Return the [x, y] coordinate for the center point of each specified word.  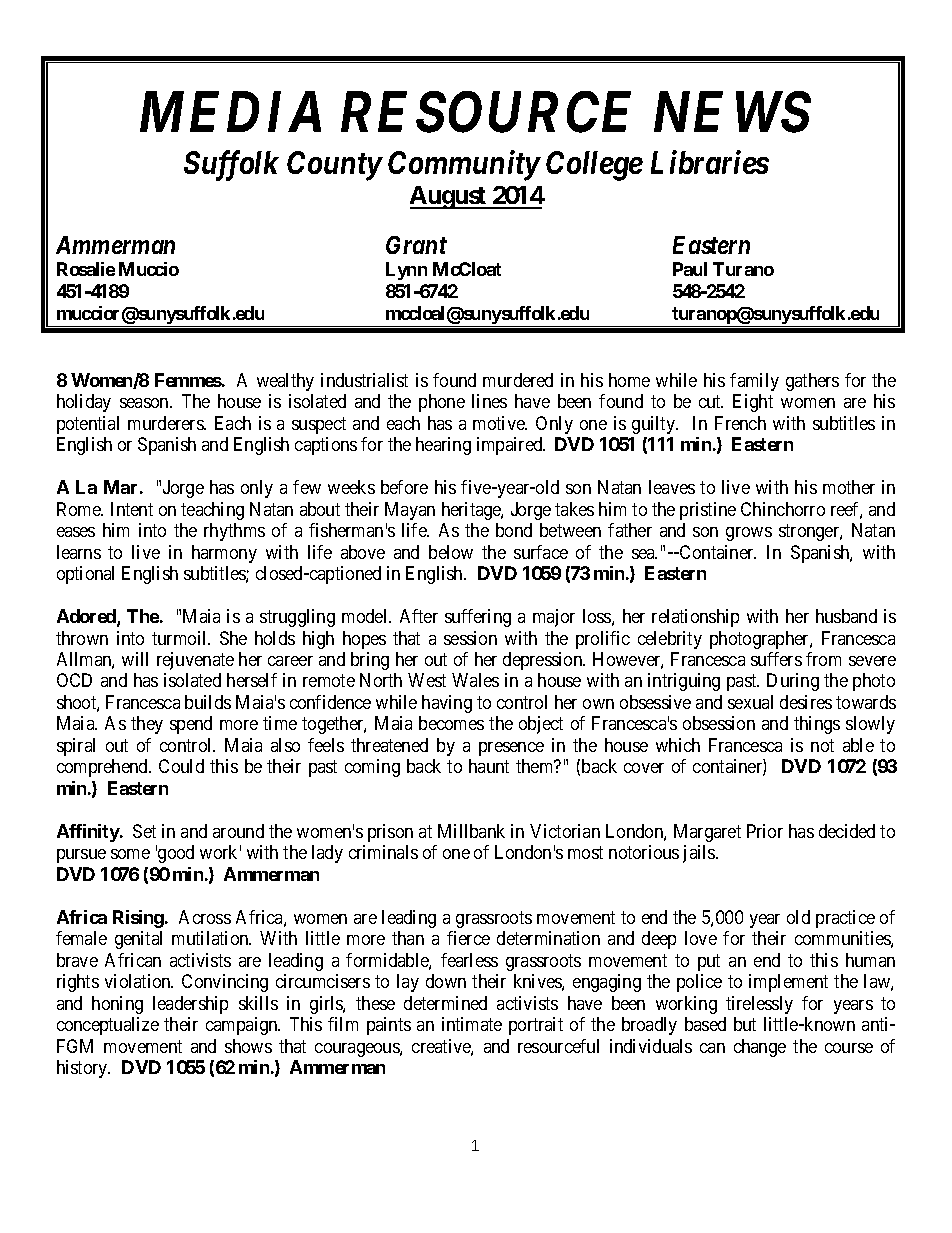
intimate [472, 1024]
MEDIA [230, 112]
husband [846, 616]
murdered [518, 380]
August [449, 197]
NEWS [732, 112]
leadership [190, 1005]
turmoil [181, 638]
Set [144, 831]
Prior [765, 831]
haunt [489, 766]
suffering [478, 618]
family [754, 382]
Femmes [188, 380]
